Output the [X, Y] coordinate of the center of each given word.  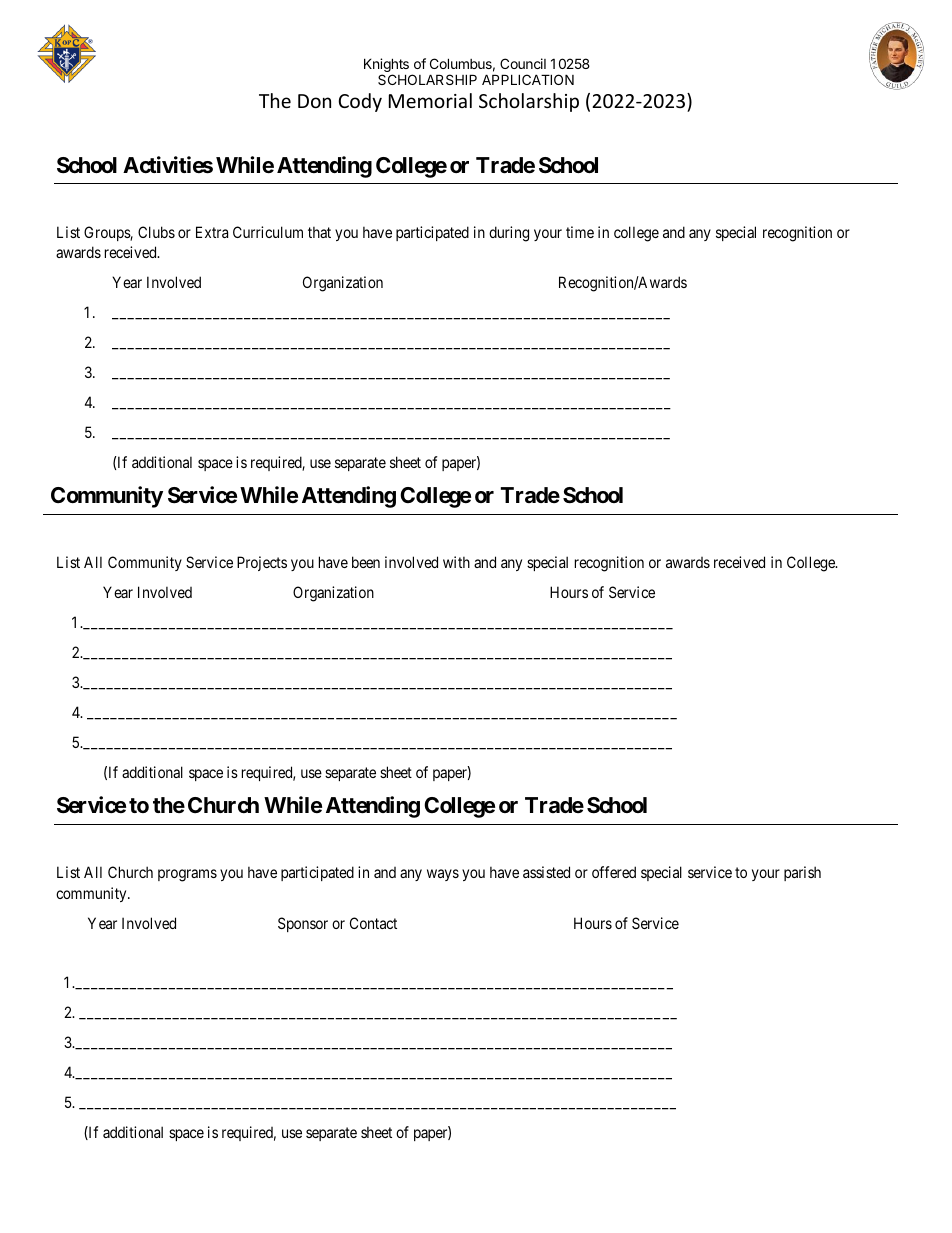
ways [443, 875]
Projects [262, 563]
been [366, 562]
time [580, 232]
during [509, 234]
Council [523, 63]
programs [187, 875]
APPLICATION [528, 79]
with [456, 562]
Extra [212, 232]
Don [314, 101]
